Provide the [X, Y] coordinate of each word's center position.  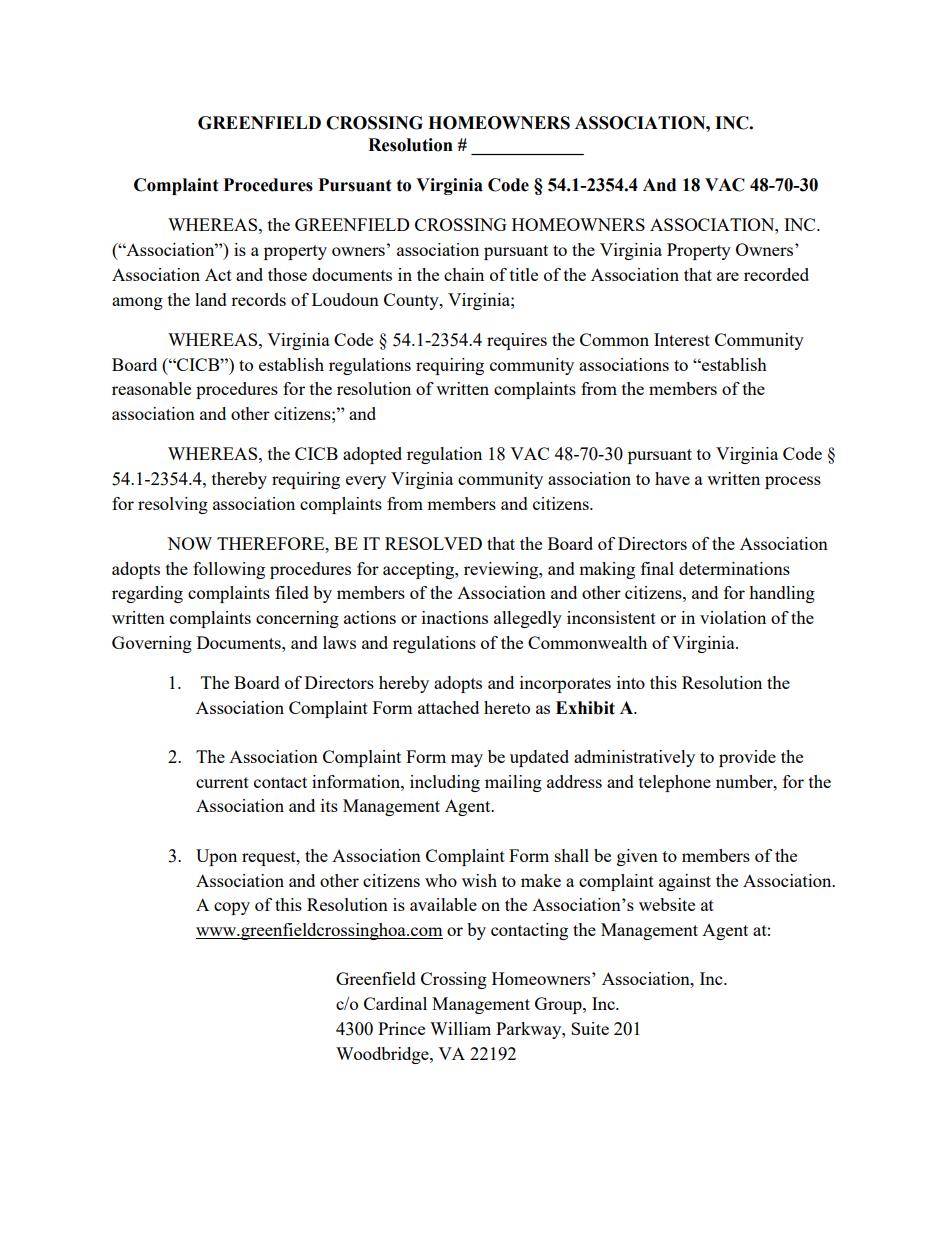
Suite [590, 1028]
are [728, 276]
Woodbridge [383, 1055]
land [211, 299]
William [460, 1028]
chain [464, 274]
